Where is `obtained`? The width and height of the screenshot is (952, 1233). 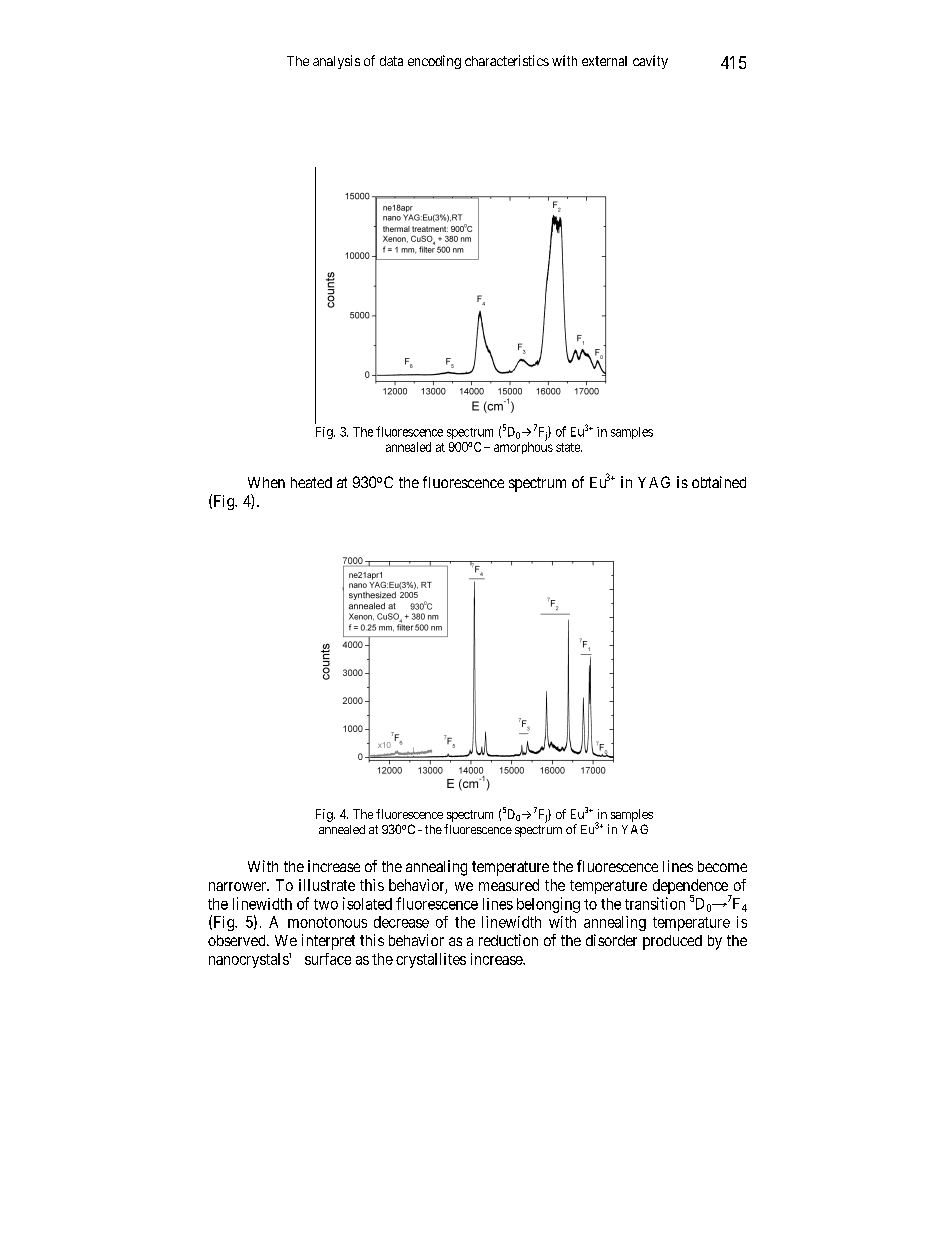 obtained is located at coordinates (719, 482).
